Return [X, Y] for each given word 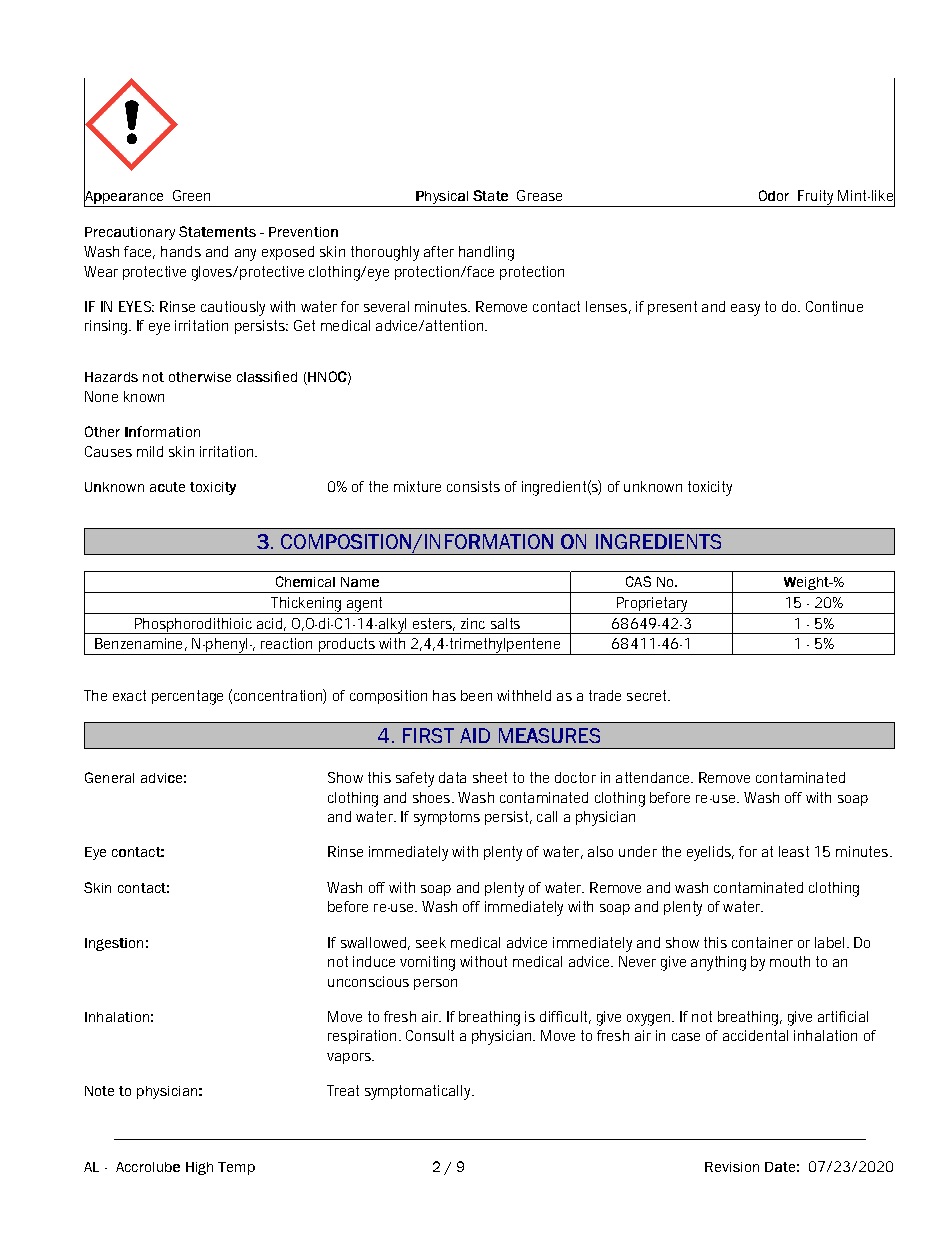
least [794, 851]
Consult [430, 1035]
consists [473, 486]
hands [181, 251]
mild [150, 451]
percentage [187, 697]
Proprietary [652, 605]
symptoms [447, 818]
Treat [343, 1090]
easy [745, 310]
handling [486, 253]
